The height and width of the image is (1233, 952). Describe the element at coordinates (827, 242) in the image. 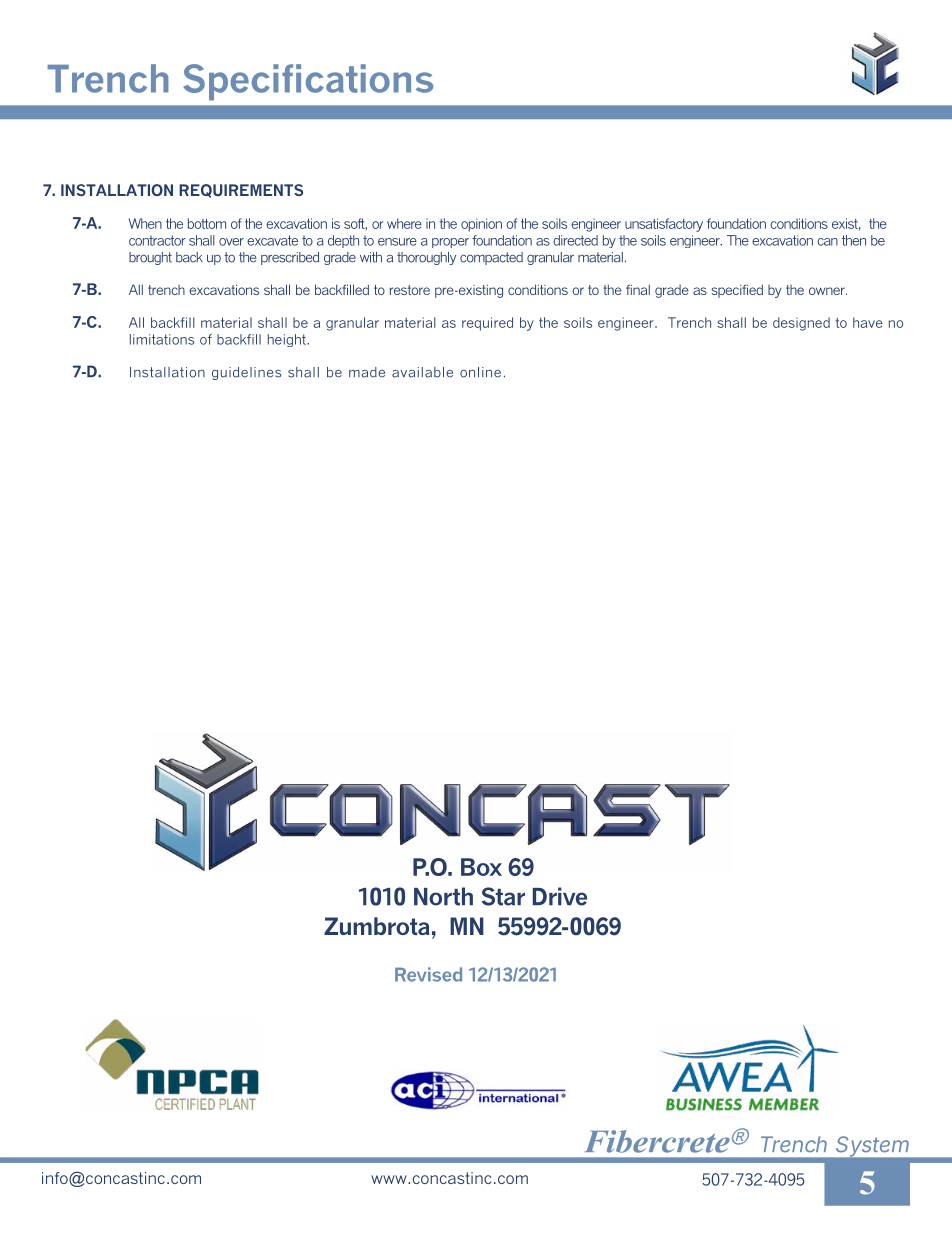

I see `can` at that location.
